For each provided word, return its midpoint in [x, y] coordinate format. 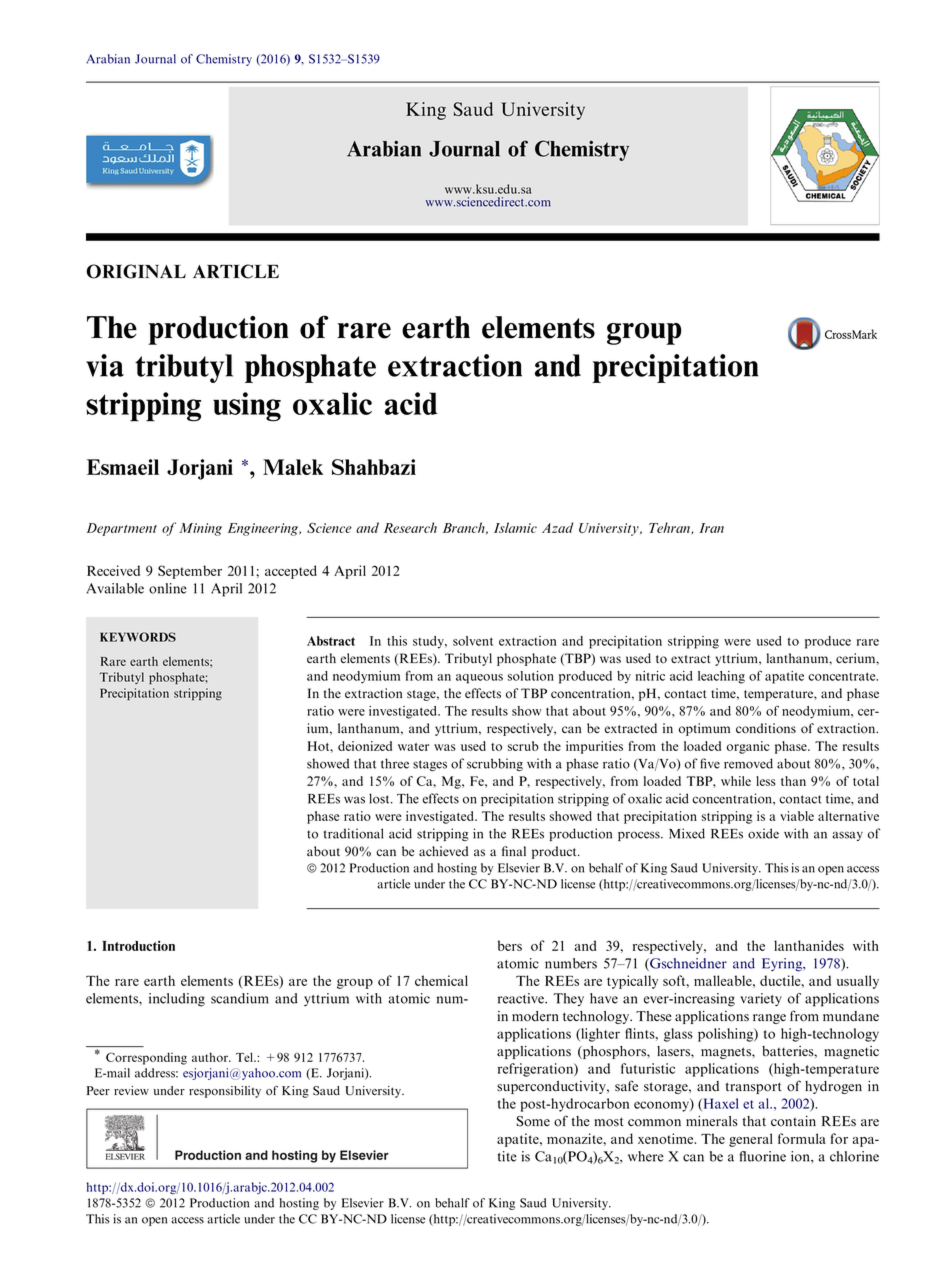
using [247, 407]
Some [533, 1121]
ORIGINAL [136, 271]
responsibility [225, 1092]
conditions [766, 728]
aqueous [479, 679]
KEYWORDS [138, 637]
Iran [711, 528]
